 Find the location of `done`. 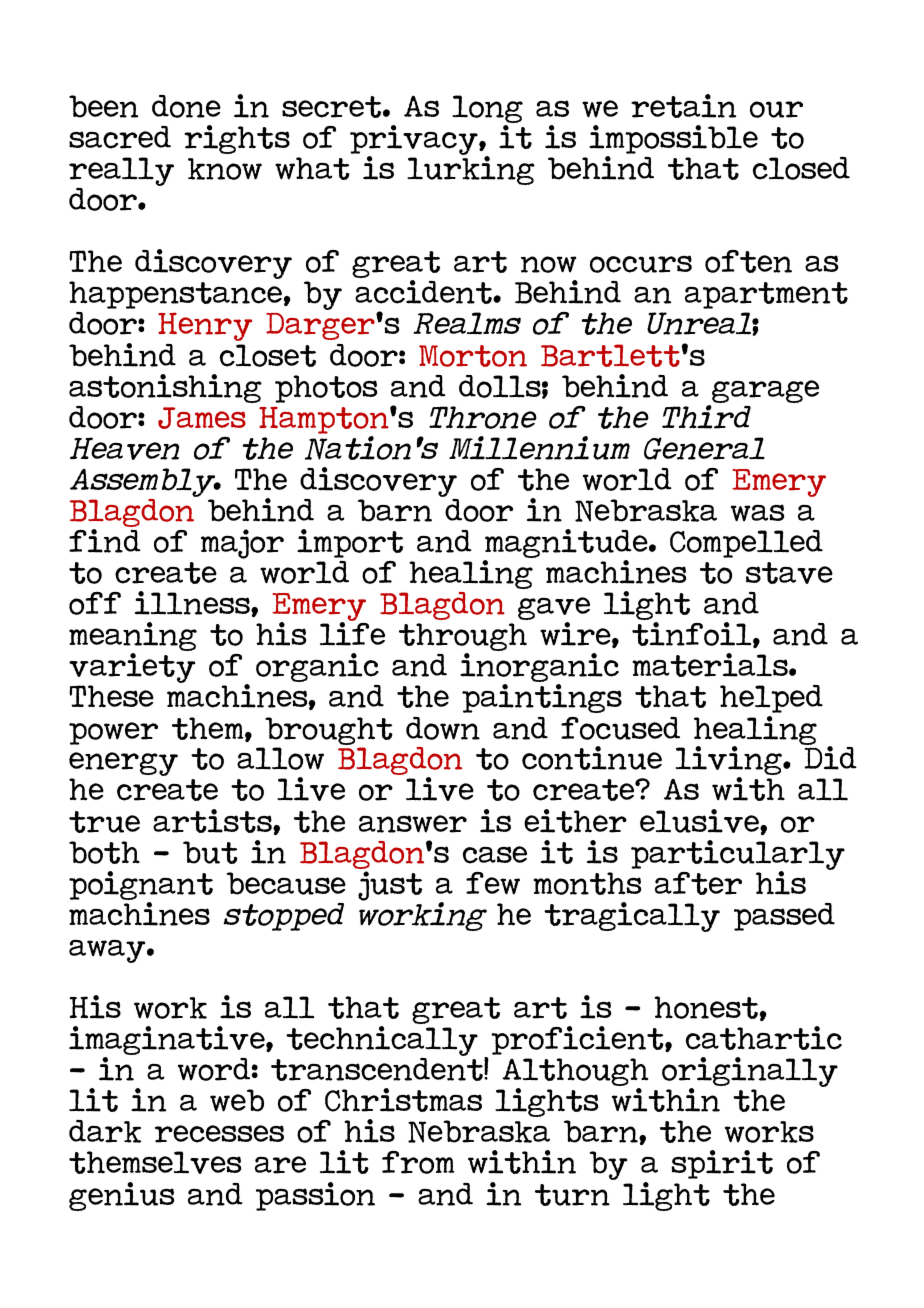

done is located at coordinates (186, 106).
